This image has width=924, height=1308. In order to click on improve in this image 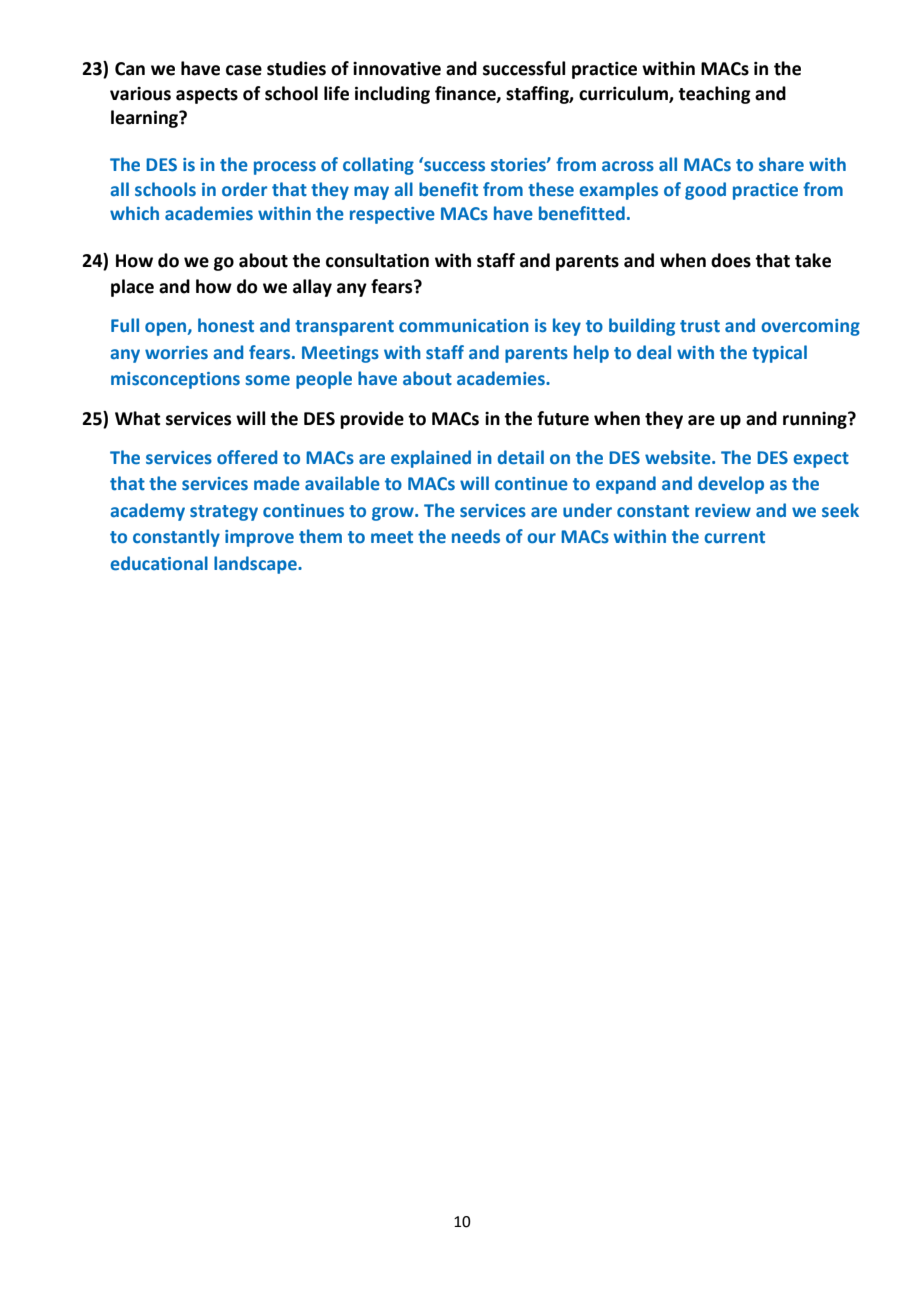, I will do `click(259, 538)`.
